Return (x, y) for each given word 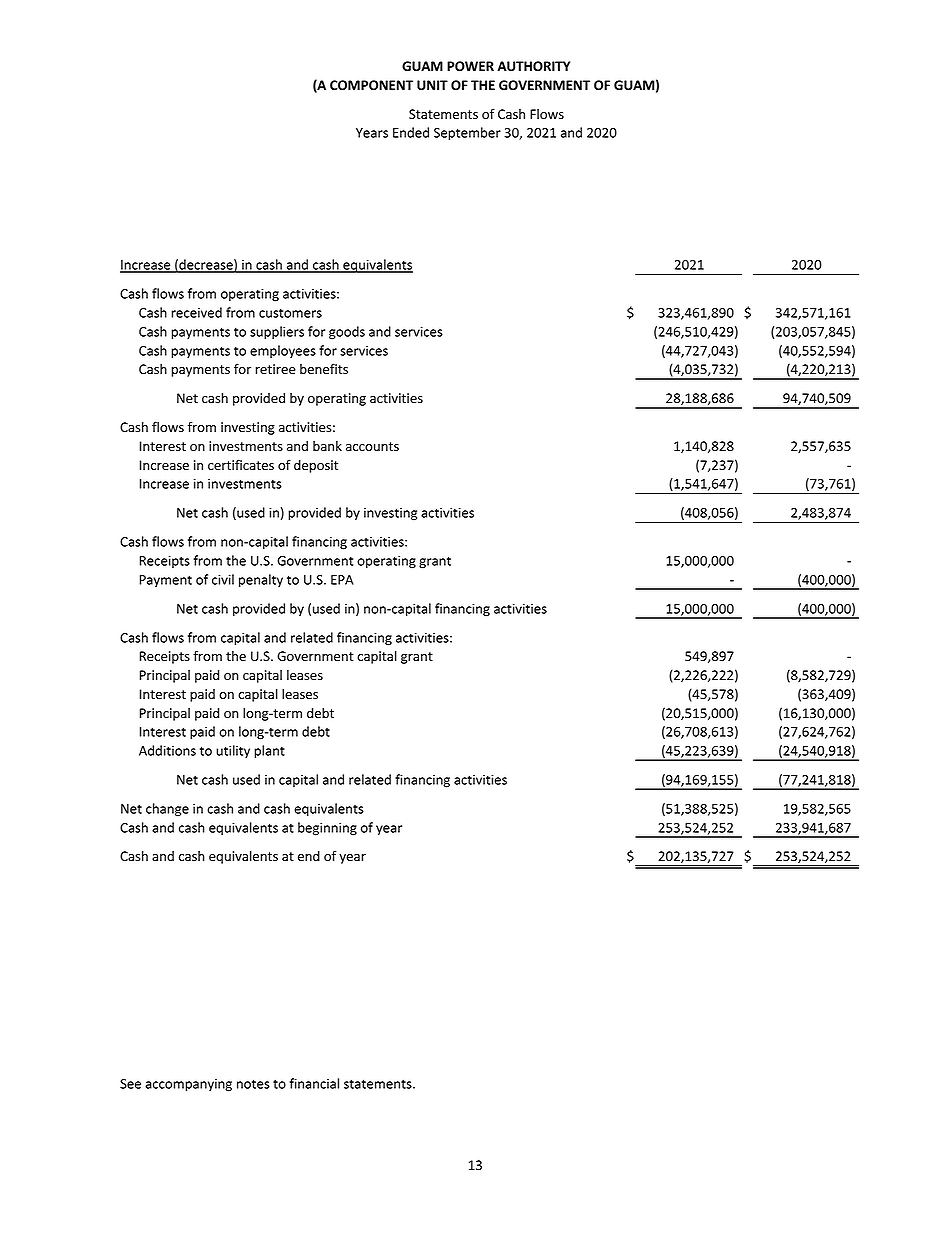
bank (327, 446)
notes (253, 1084)
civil (223, 579)
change (167, 810)
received (196, 312)
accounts (372, 446)
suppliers (277, 332)
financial (314, 1083)
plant (269, 751)
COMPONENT (371, 85)
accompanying (188, 1085)
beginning (327, 829)
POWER (470, 66)
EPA (342, 580)
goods (347, 333)
